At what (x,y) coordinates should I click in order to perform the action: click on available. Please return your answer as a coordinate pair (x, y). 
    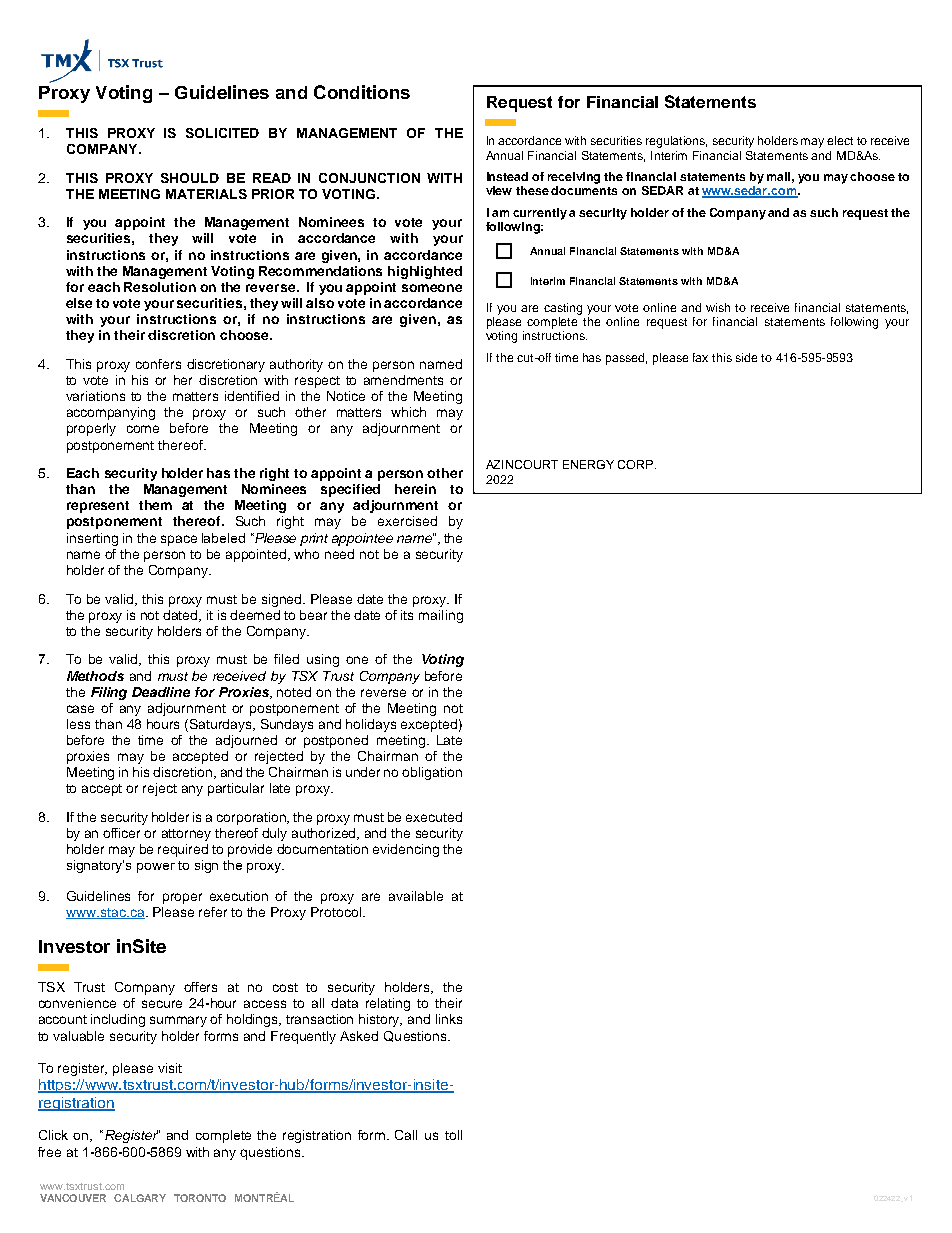
    Looking at the image, I should click on (416, 896).
